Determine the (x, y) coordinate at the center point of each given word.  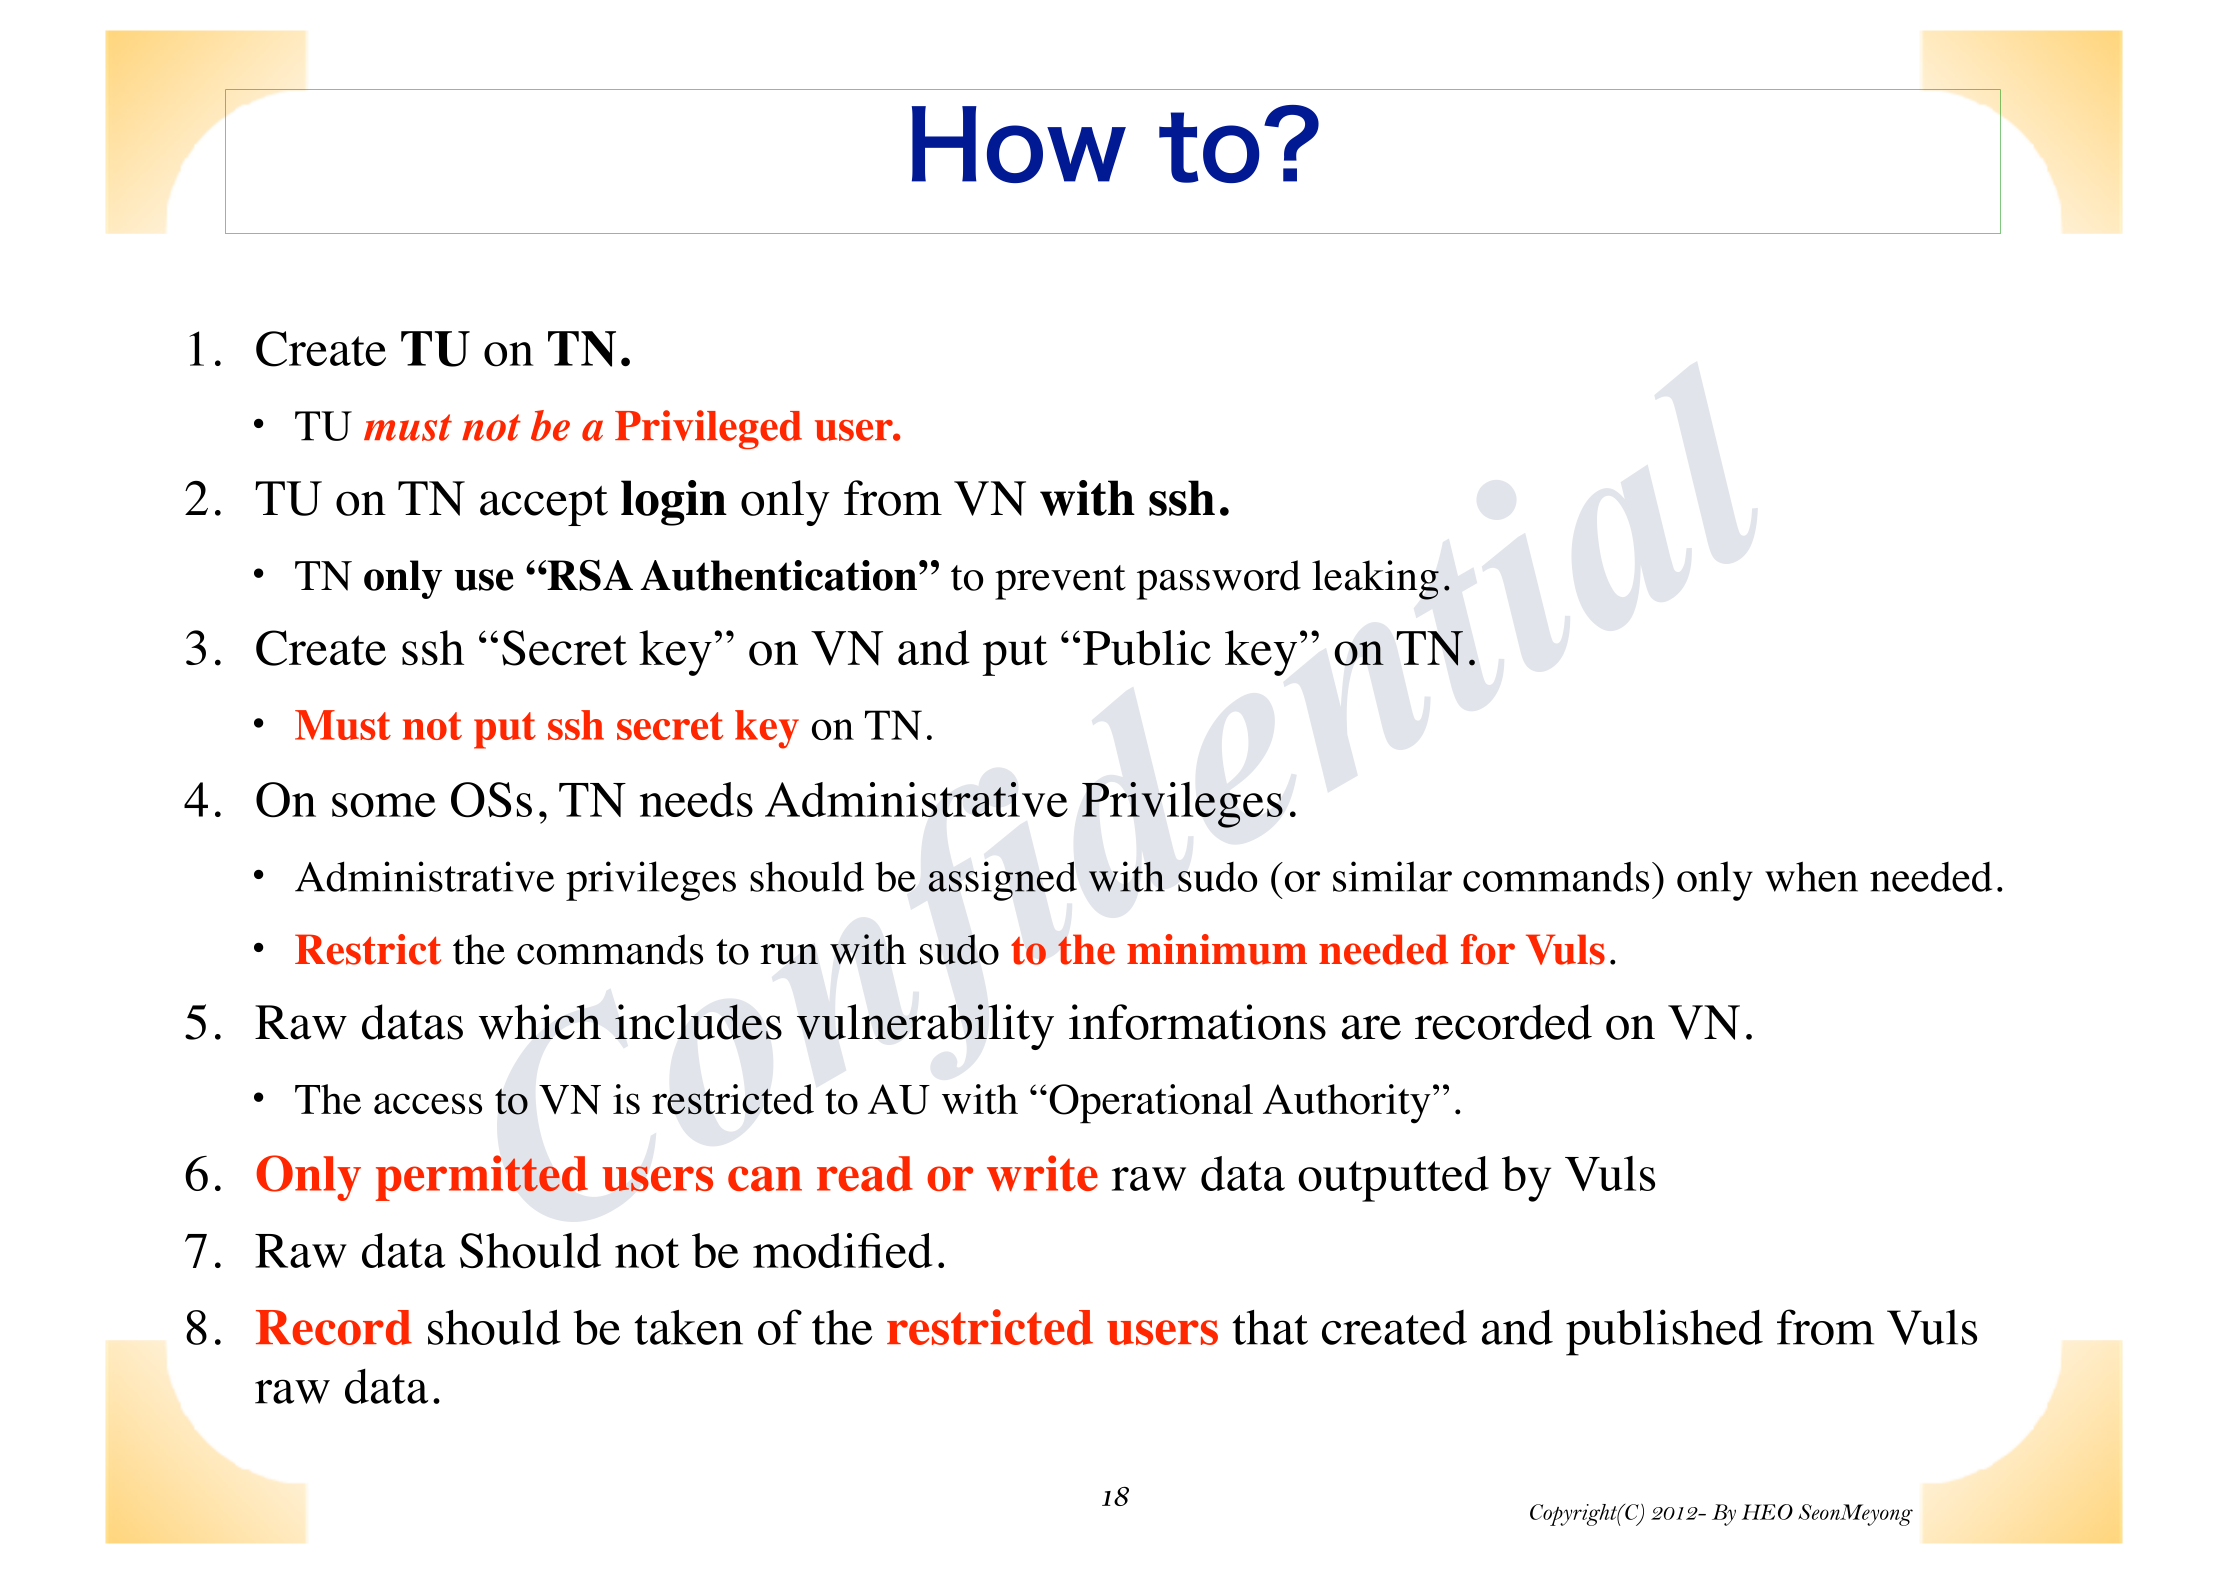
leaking (1375, 580)
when (1811, 876)
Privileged (708, 429)
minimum (1217, 949)
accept (544, 506)
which (540, 1022)
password (1219, 580)
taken (688, 1327)
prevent (1060, 582)
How (1019, 144)
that (1270, 1327)
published (1664, 1332)
